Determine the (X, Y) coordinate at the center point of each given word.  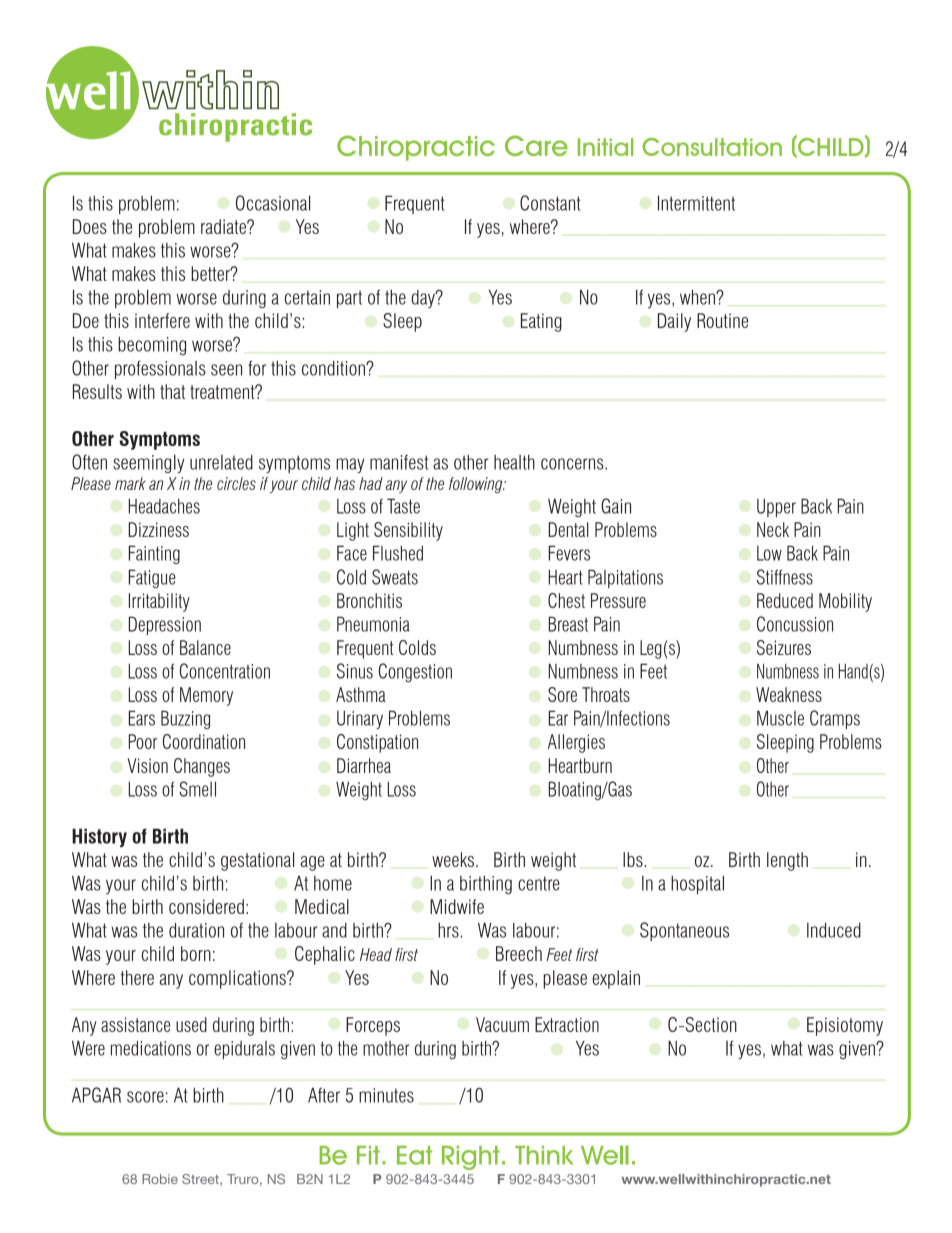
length (787, 861)
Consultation (712, 147)
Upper (776, 508)
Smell (197, 789)
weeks (453, 859)
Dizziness (159, 529)
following (477, 485)
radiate (224, 226)
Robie (160, 1179)
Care (536, 145)
